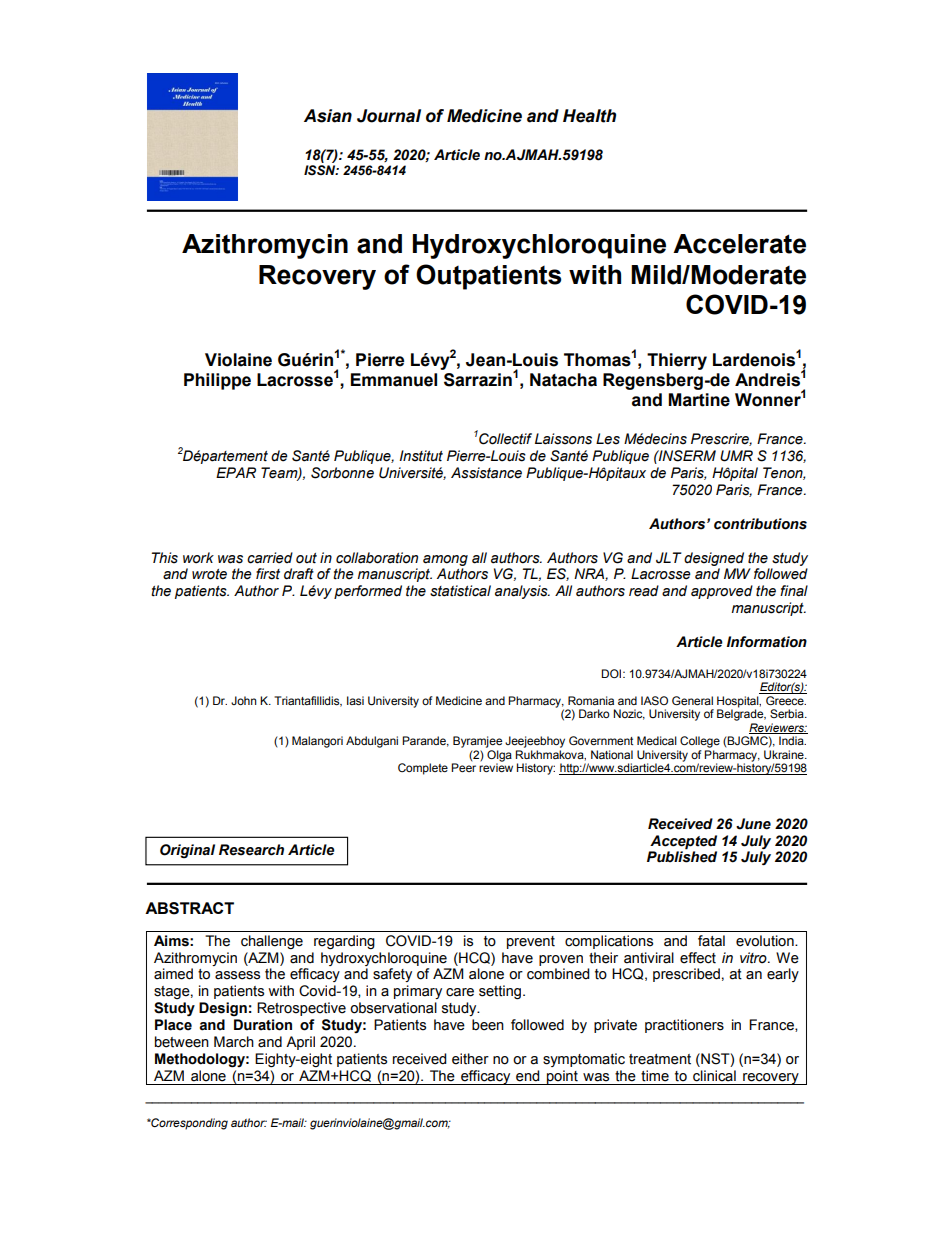 This screenshot has height=1233, width=952. I want to click on Accelerate, so click(739, 244).
